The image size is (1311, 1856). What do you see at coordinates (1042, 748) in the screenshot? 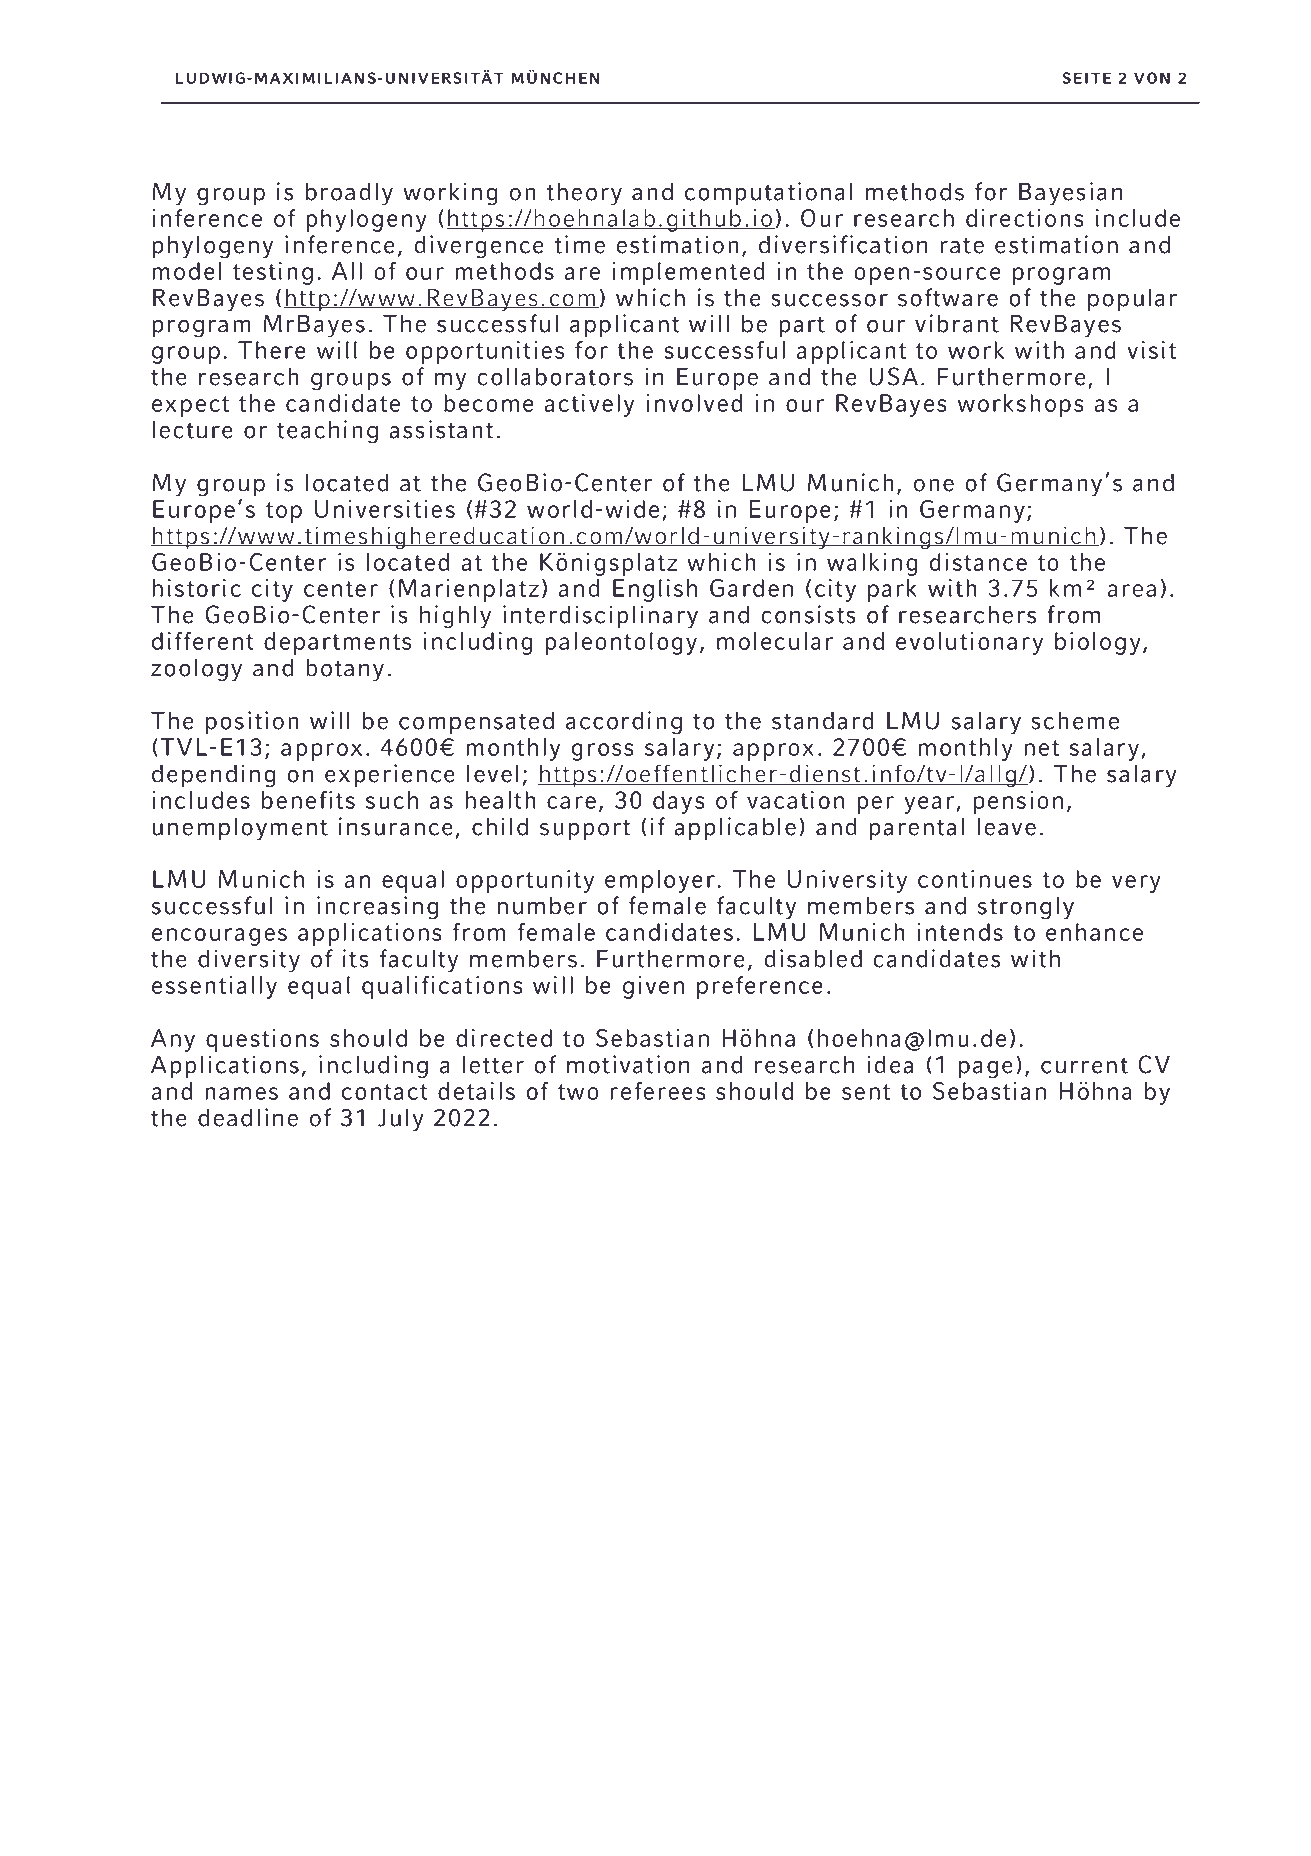
I see `net` at bounding box center [1042, 748].
